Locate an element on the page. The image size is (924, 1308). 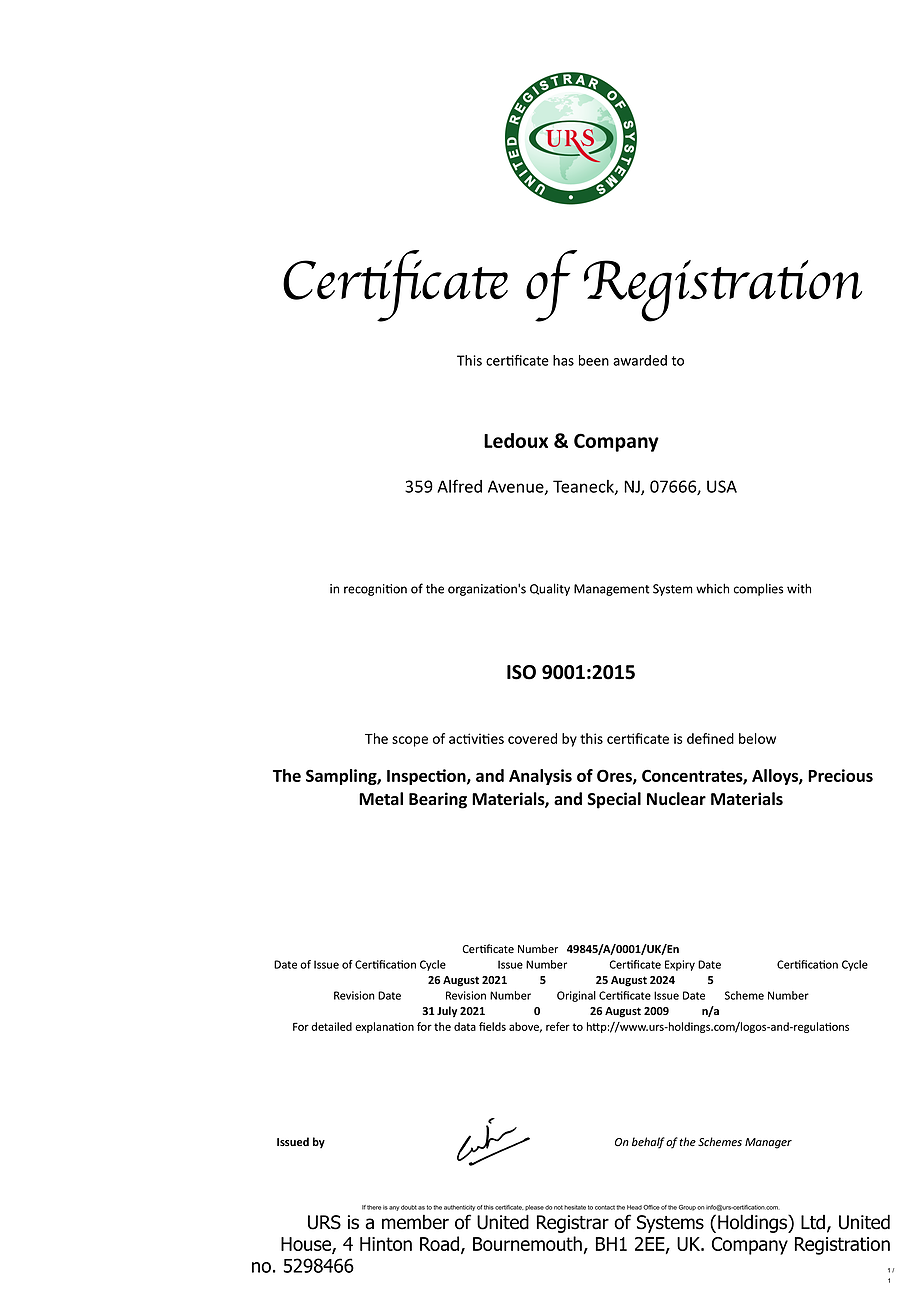
Alfred is located at coordinates (459, 486).
